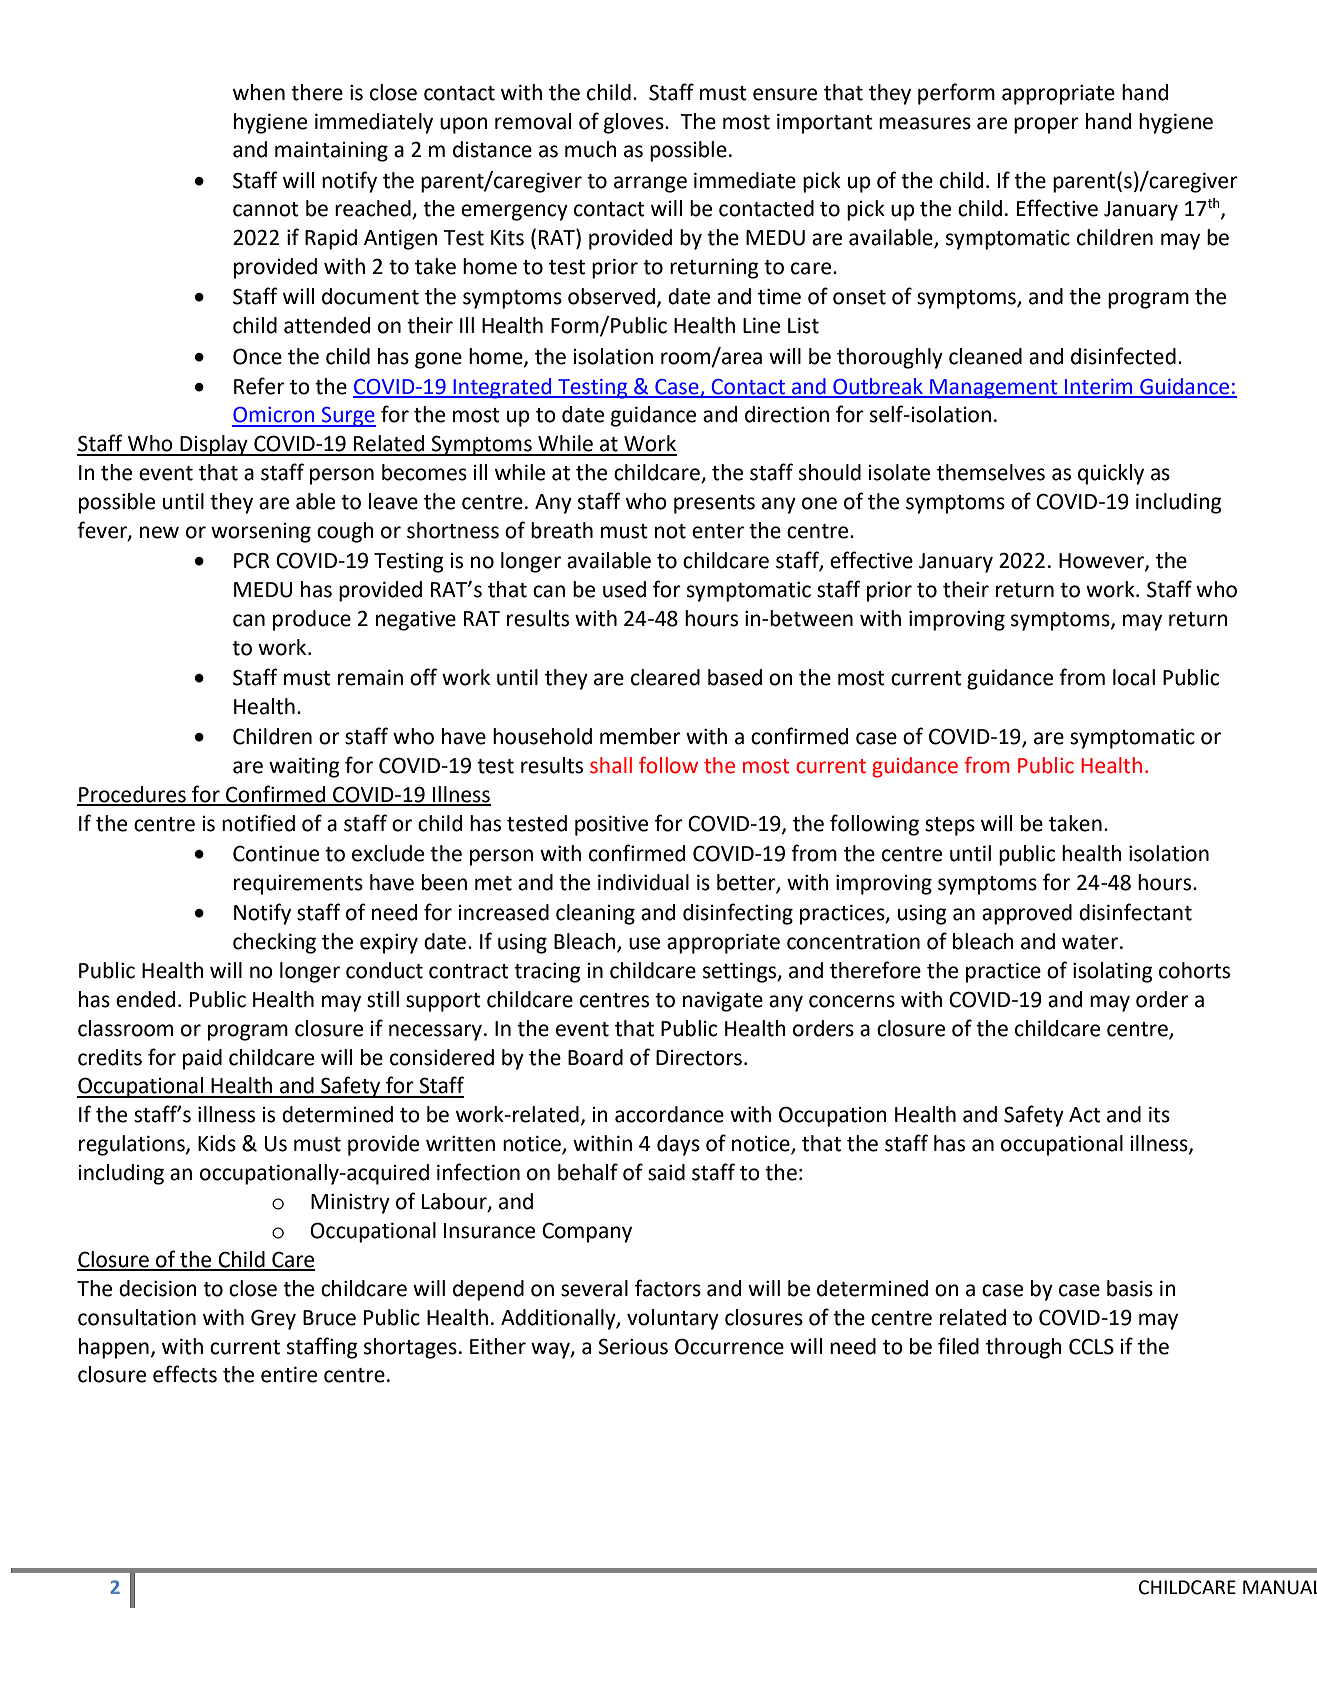  What do you see at coordinates (643, 882) in the document?
I see `individual` at bounding box center [643, 882].
